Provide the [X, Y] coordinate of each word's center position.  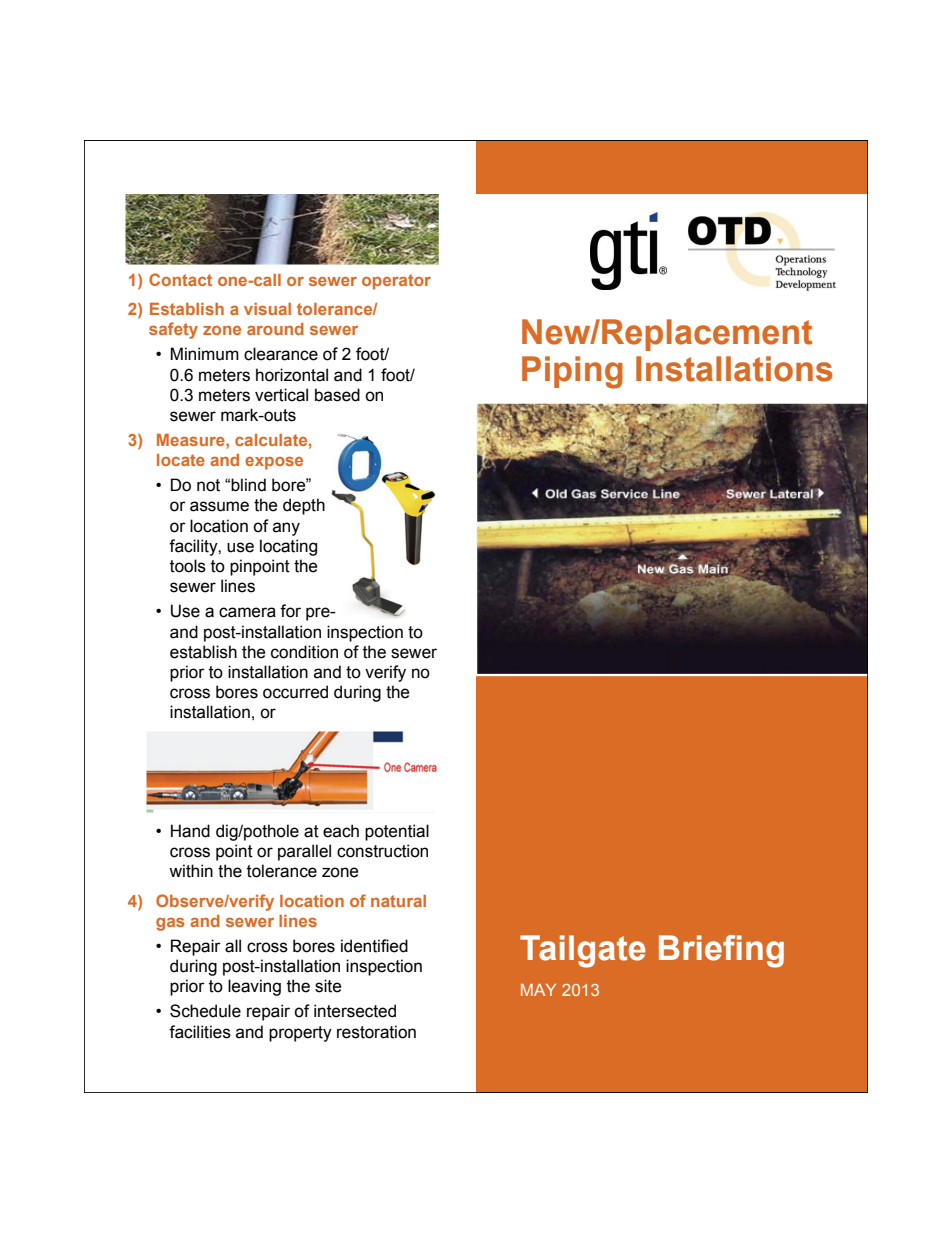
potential [397, 832]
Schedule [205, 1011]
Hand [190, 831]
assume [219, 506]
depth [304, 506]
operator [396, 282]
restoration [376, 1032]
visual [267, 309]
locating [288, 547]
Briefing [721, 951]
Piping [572, 372]
